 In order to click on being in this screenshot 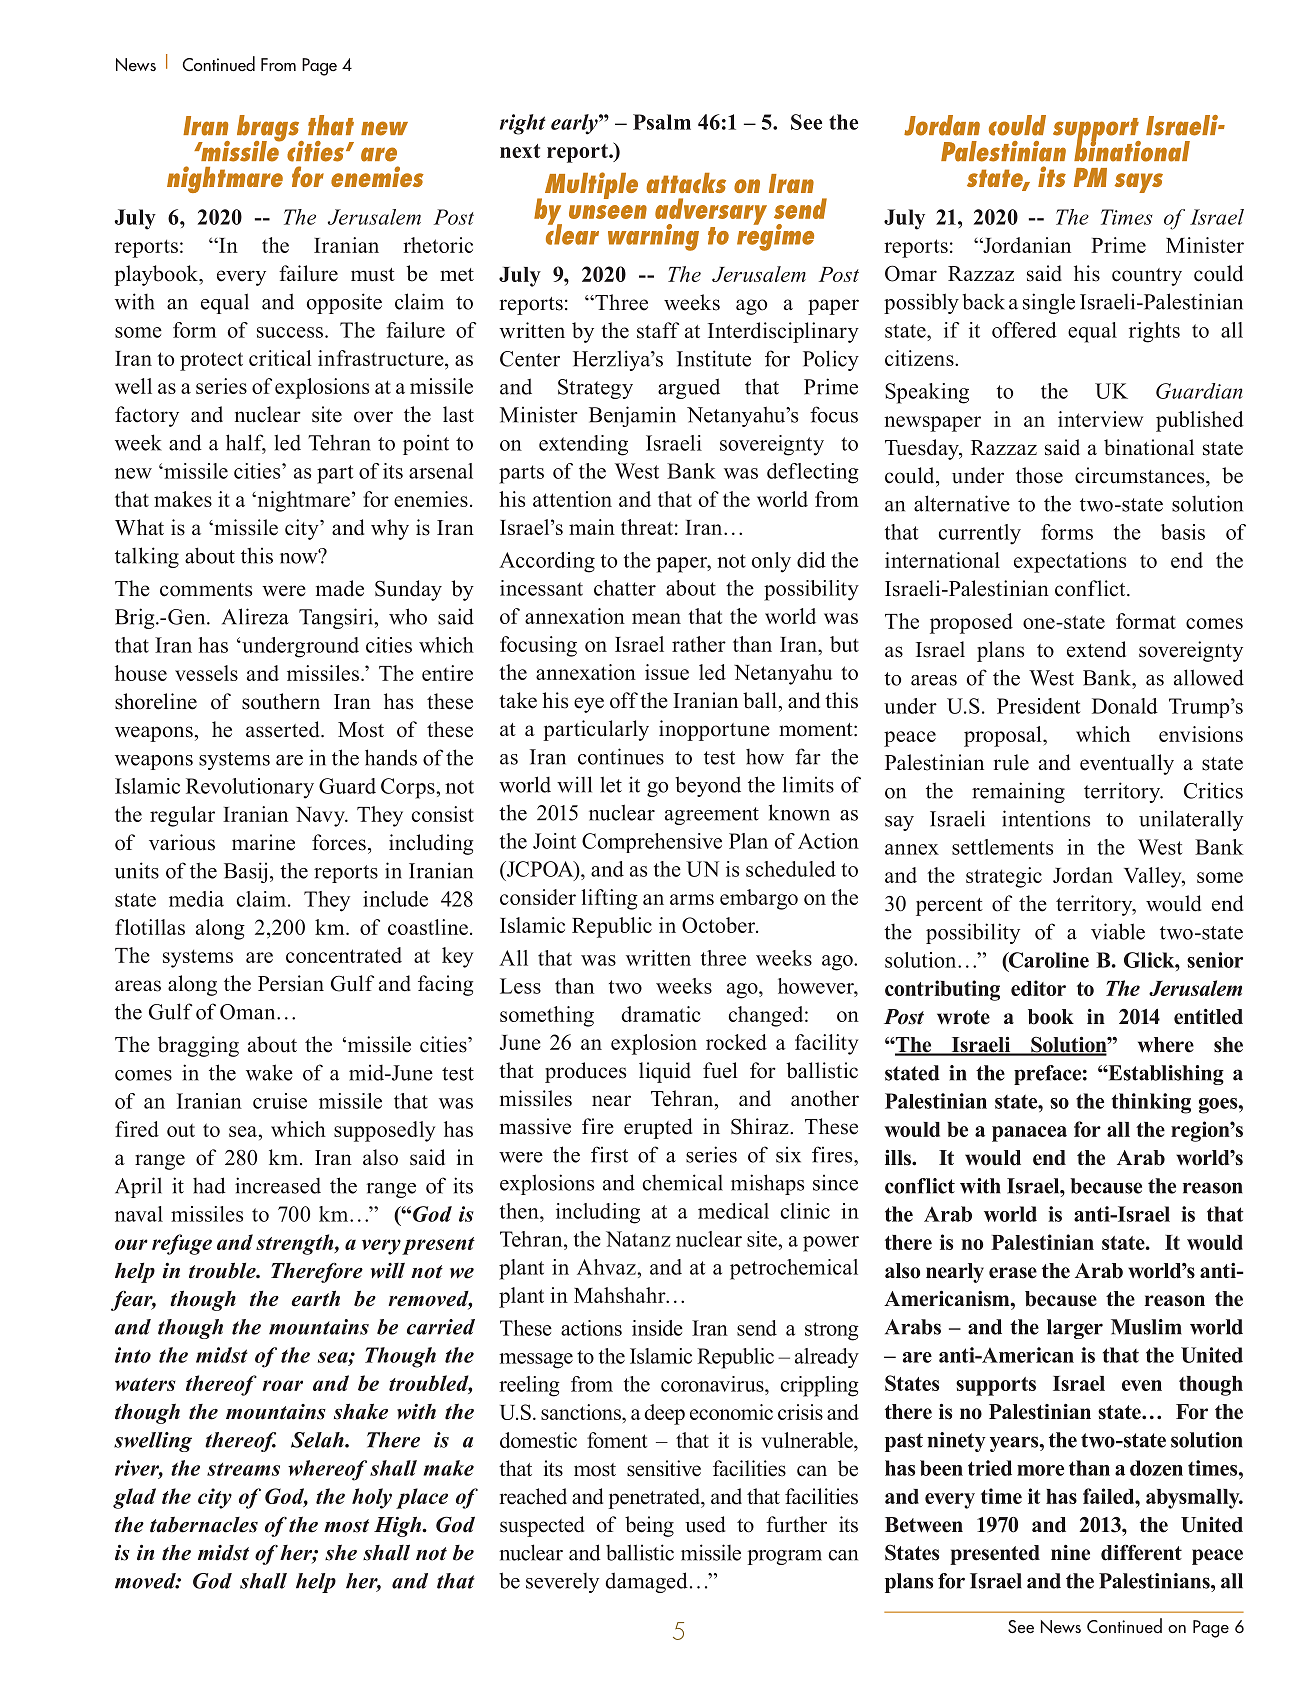, I will do `click(649, 1526)`.
